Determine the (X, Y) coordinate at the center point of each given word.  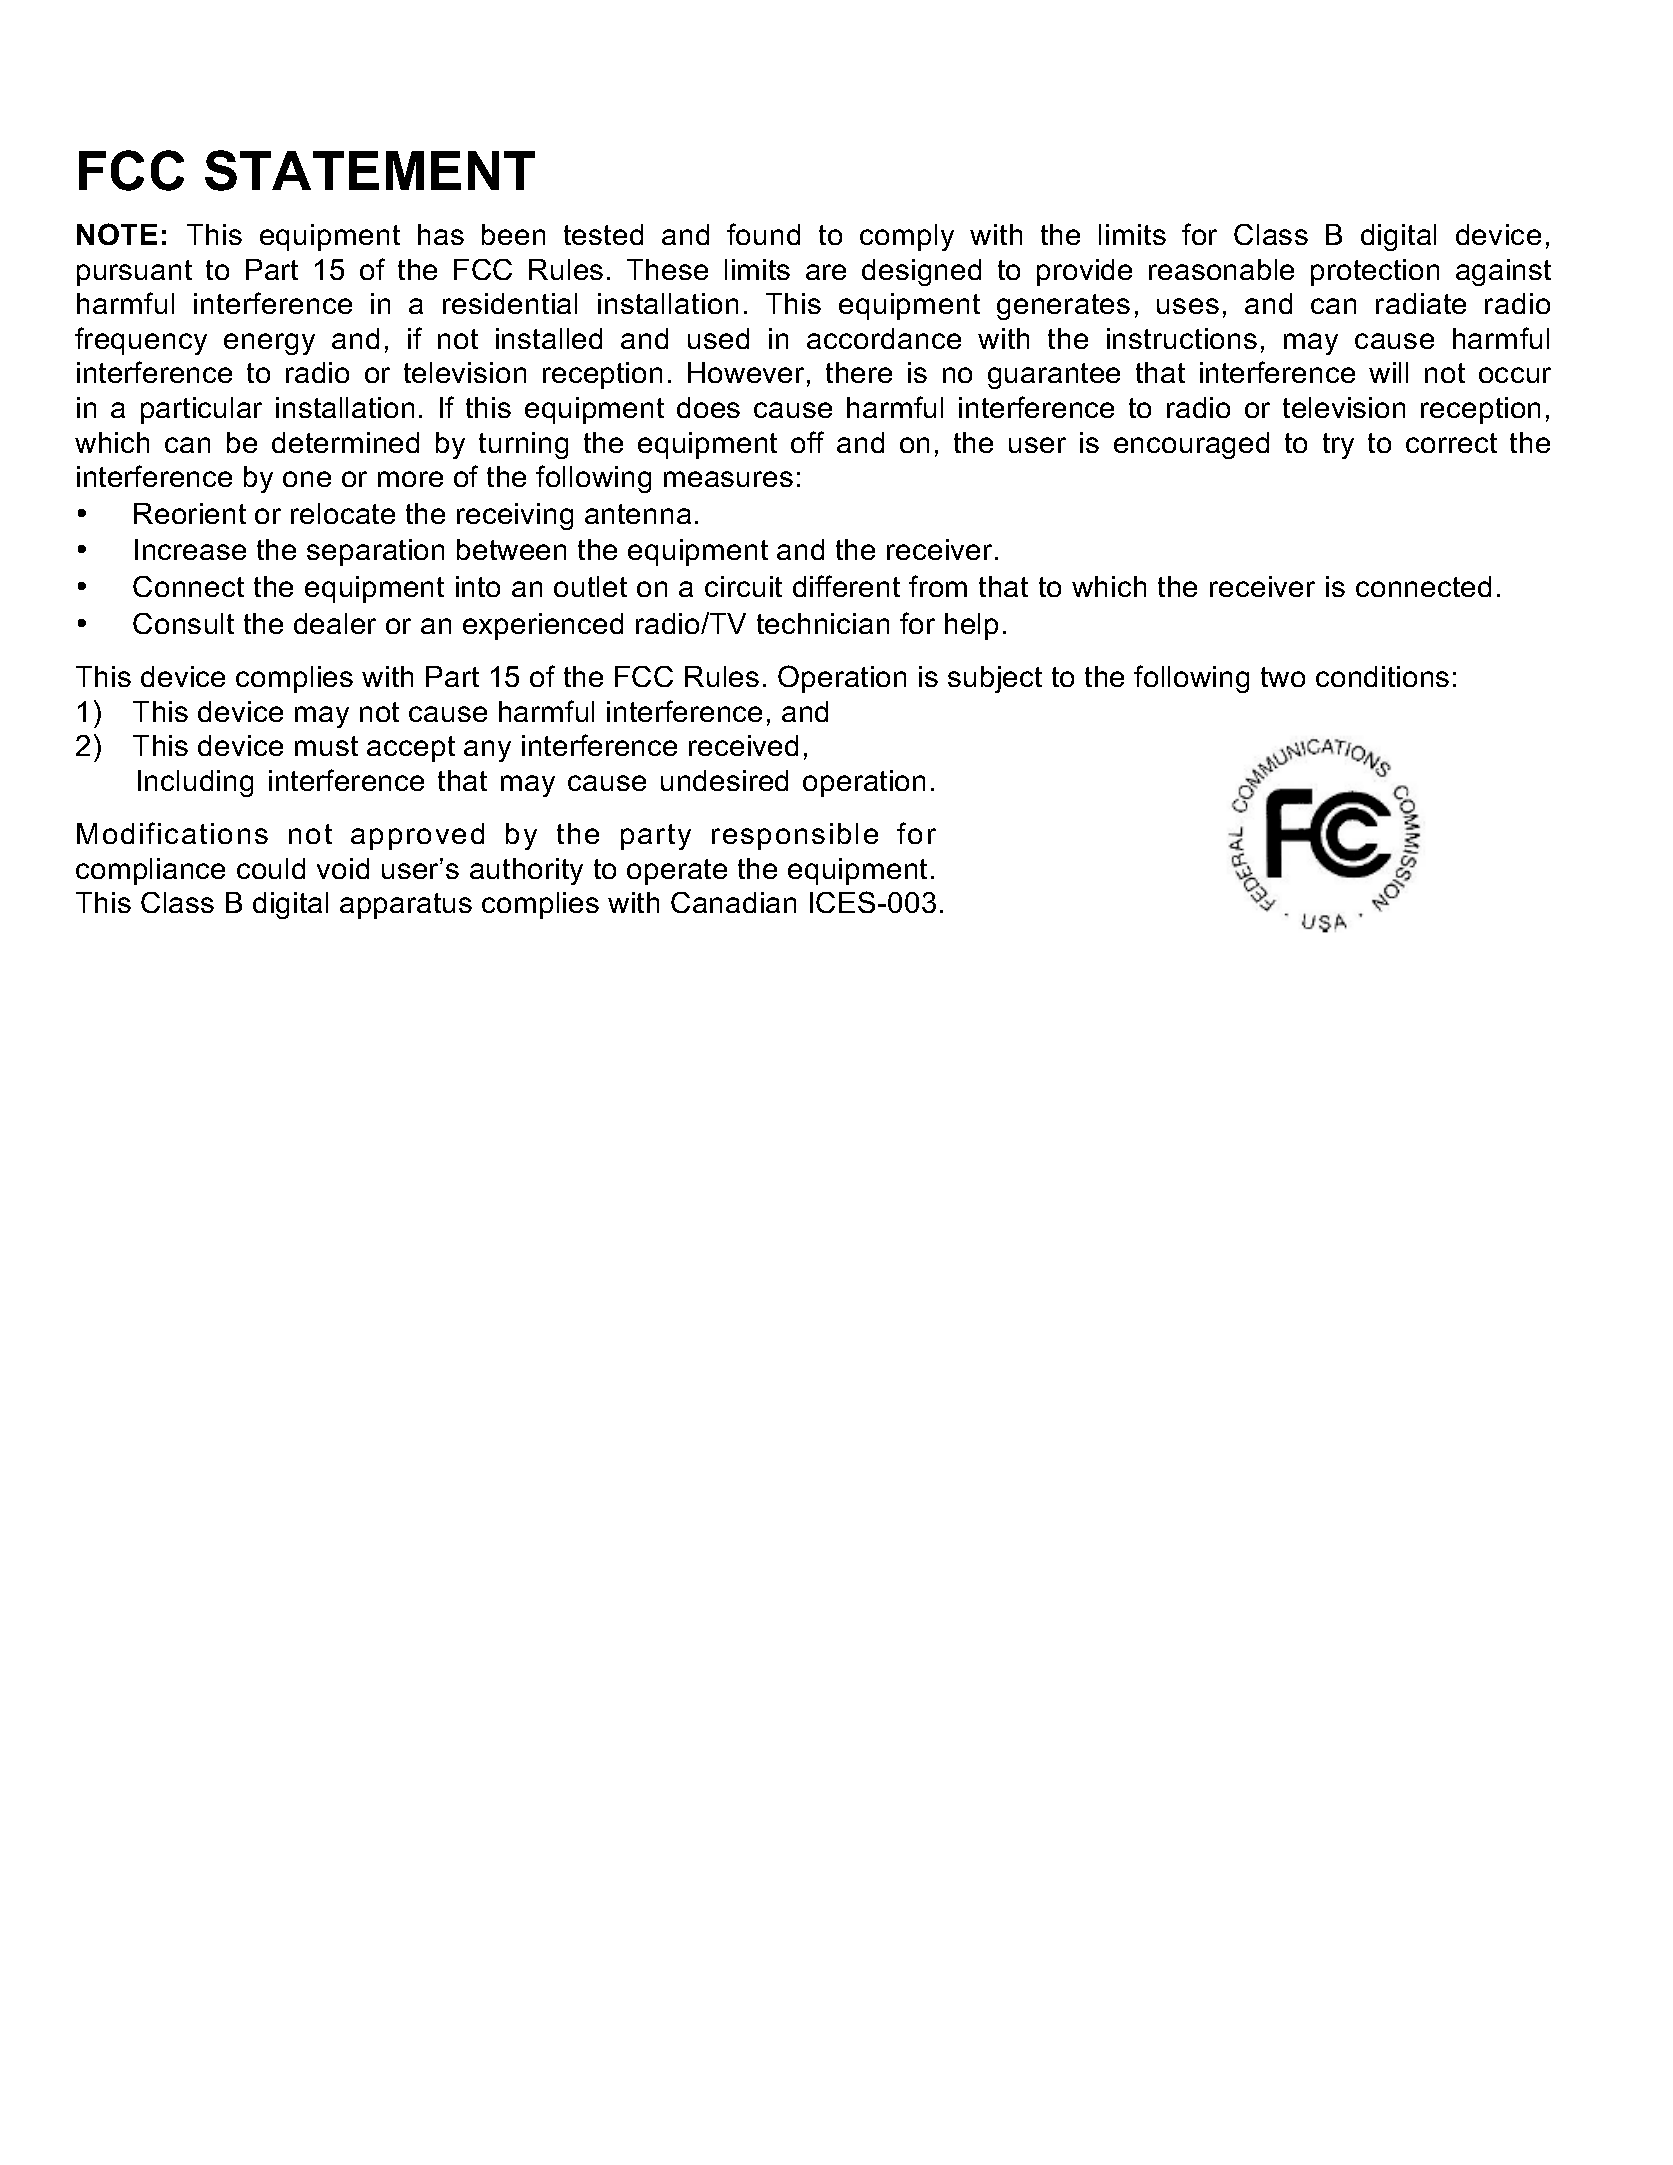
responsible (795, 836)
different (846, 586)
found (763, 234)
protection (1375, 272)
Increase (190, 549)
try (1338, 446)
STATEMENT (370, 170)
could (271, 868)
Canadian (733, 902)
